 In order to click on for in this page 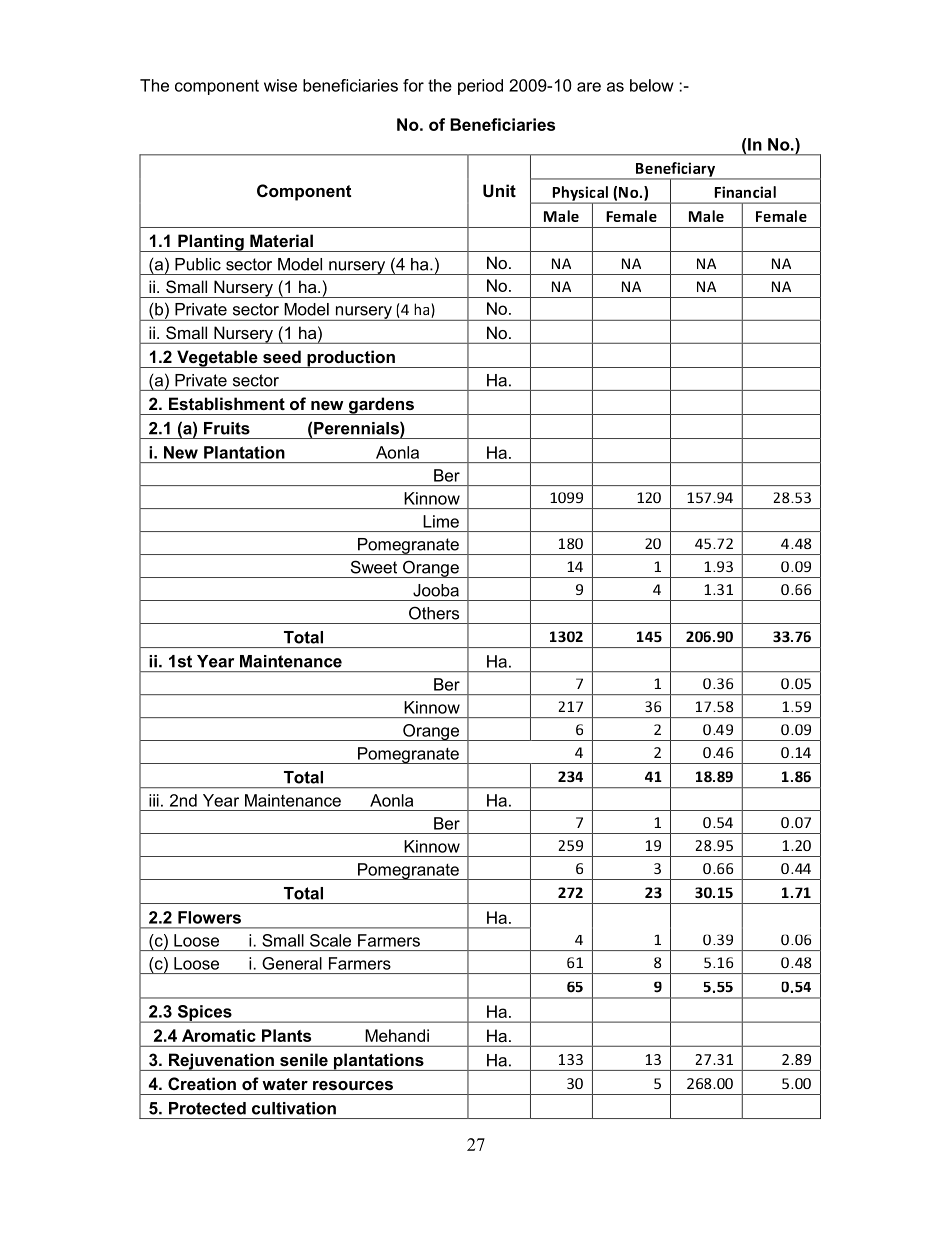, I will do `click(413, 85)`.
